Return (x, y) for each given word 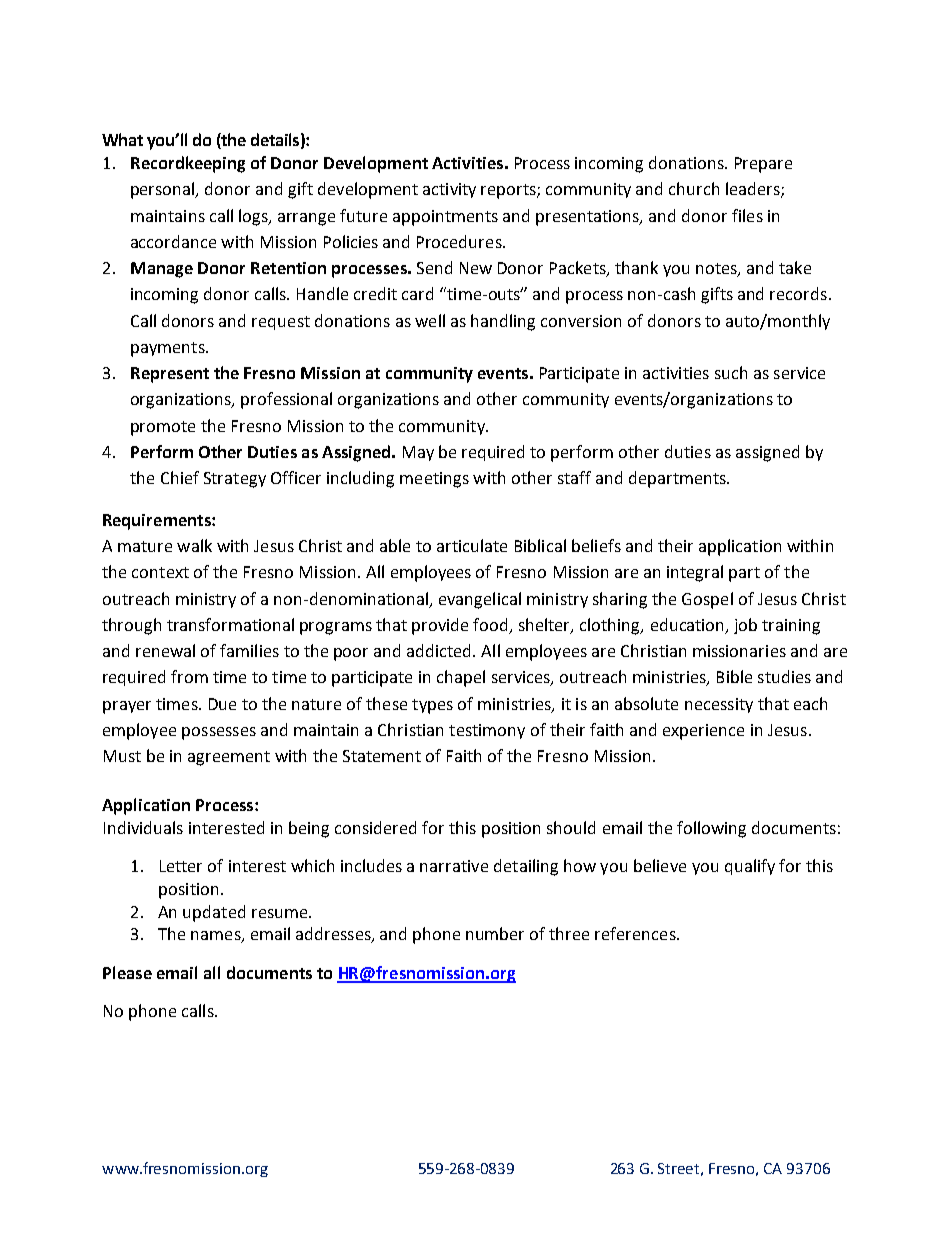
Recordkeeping (188, 164)
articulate (472, 545)
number (495, 933)
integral (695, 573)
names (217, 937)
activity (449, 190)
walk (194, 545)
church (694, 188)
